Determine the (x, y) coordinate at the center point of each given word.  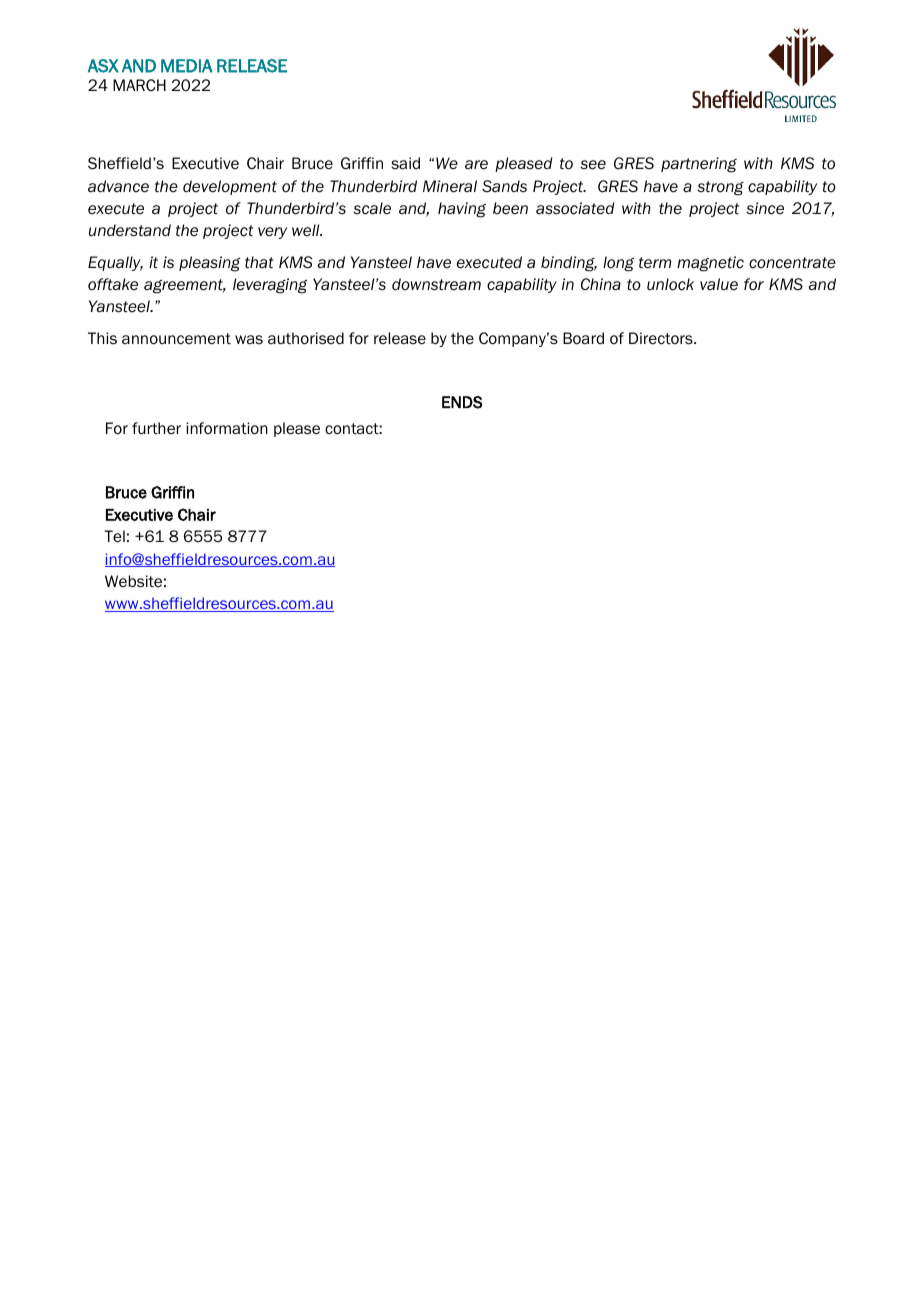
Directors (662, 338)
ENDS (462, 402)
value (719, 284)
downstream (436, 284)
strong (720, 188)
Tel (114, 536)
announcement (176, 339)
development (230, 187)
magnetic (710, 264)
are (476, 165)
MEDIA (186, 66)
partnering (699, 165)
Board (583, 338)
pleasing (209, 264)
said (405, 163)
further (156, 428)
